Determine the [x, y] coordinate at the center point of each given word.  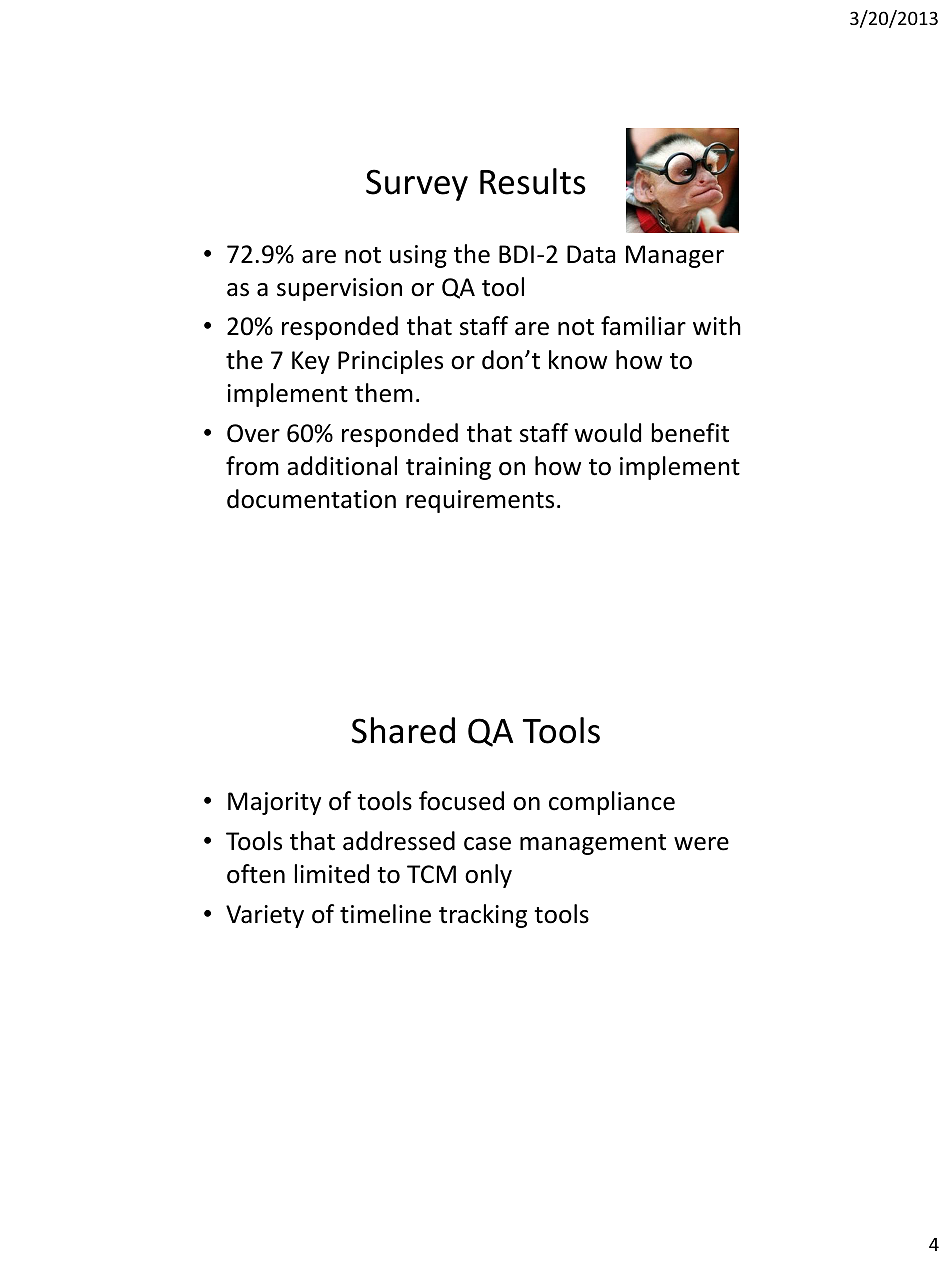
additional [342, 466]
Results [533, 181]
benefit [690, 433]
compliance [612, 803]
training [448, 468]
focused [461, 801]
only [488, 876]
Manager [675, 256]
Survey [417, 185]
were [701, 844]
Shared [403, 730]
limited [332, 874]
